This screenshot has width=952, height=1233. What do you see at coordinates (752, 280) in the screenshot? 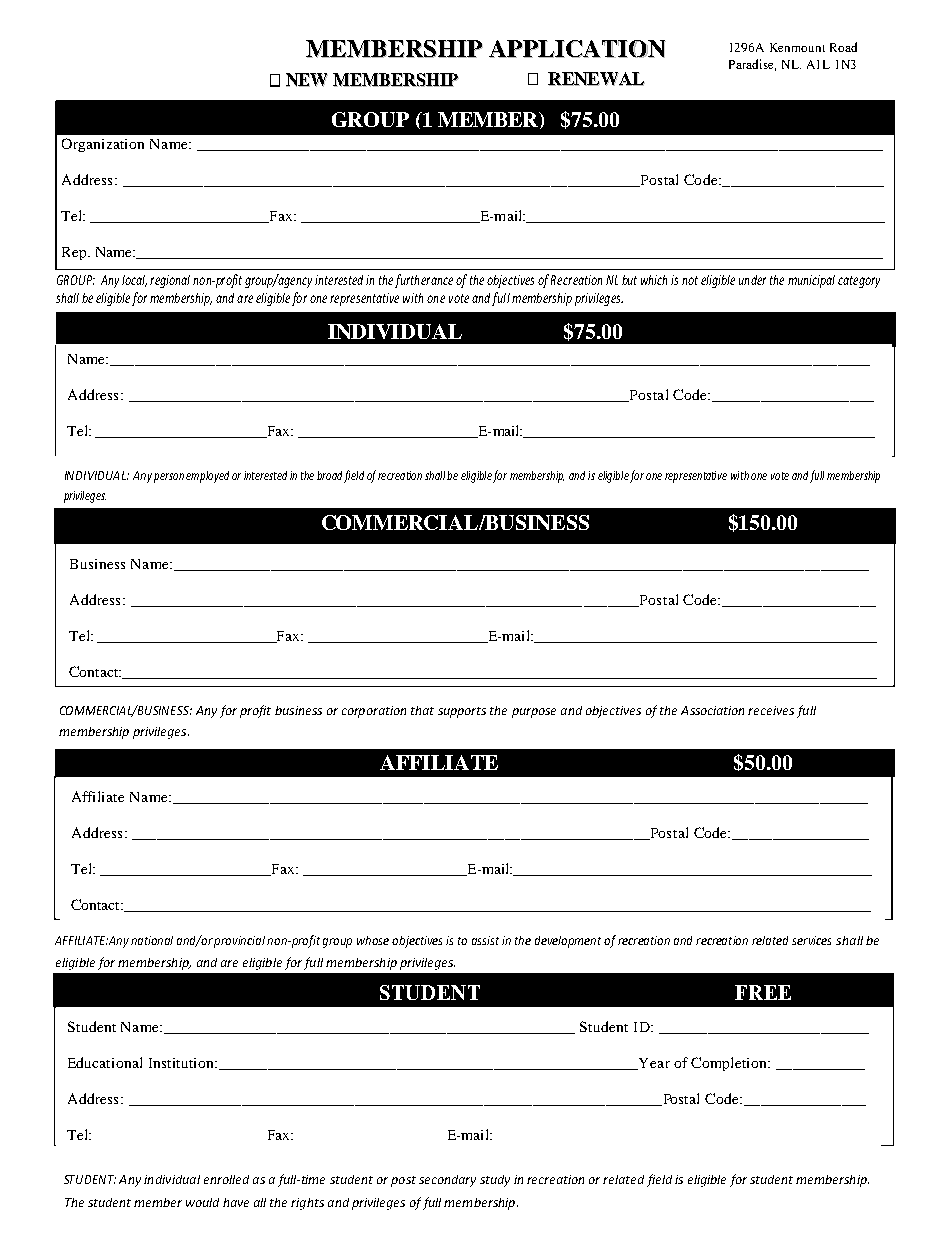
I see `under` at bounding box center [752, 280].
